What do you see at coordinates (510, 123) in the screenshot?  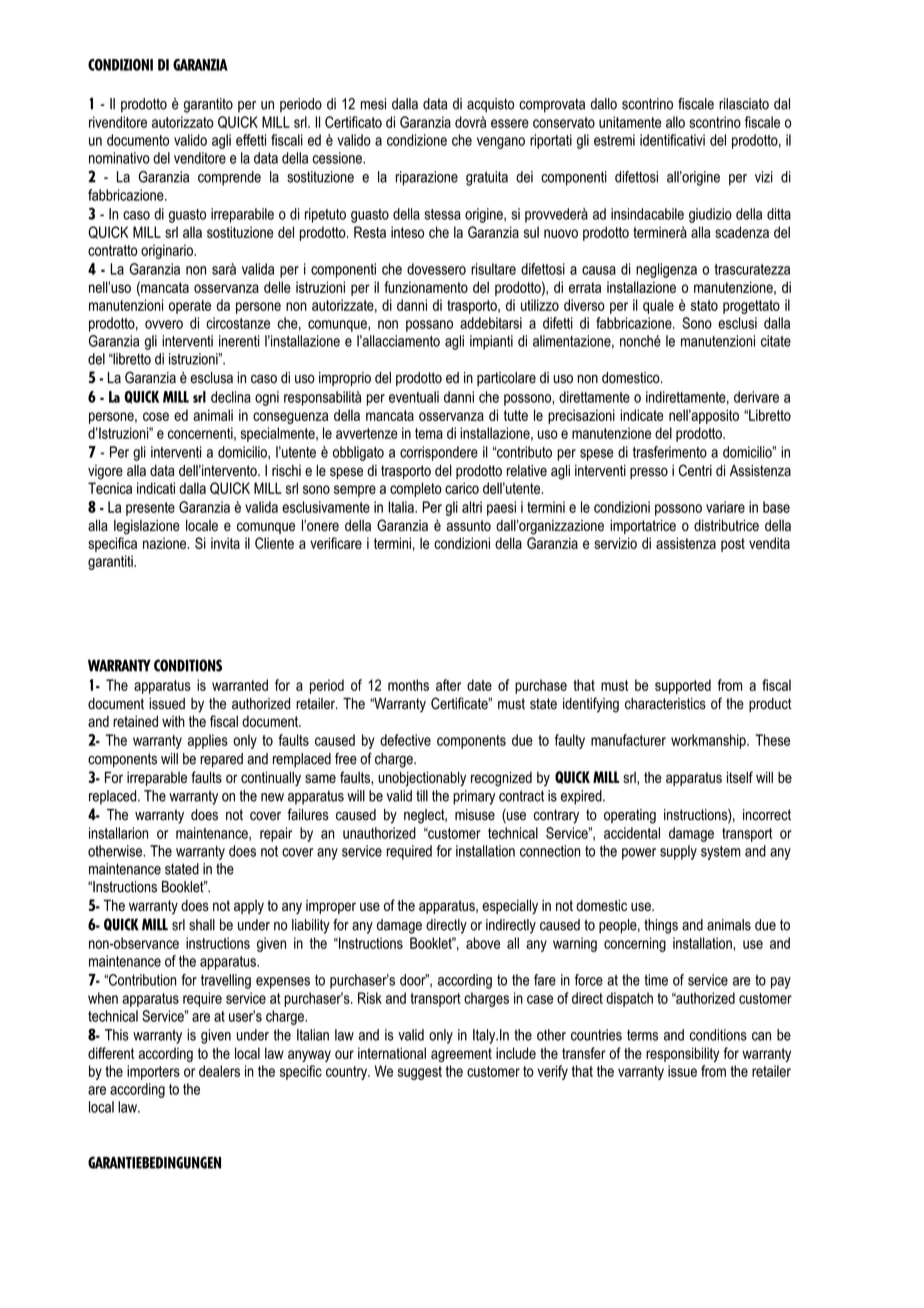 I see `essere` at bounding box center [510, 123].
